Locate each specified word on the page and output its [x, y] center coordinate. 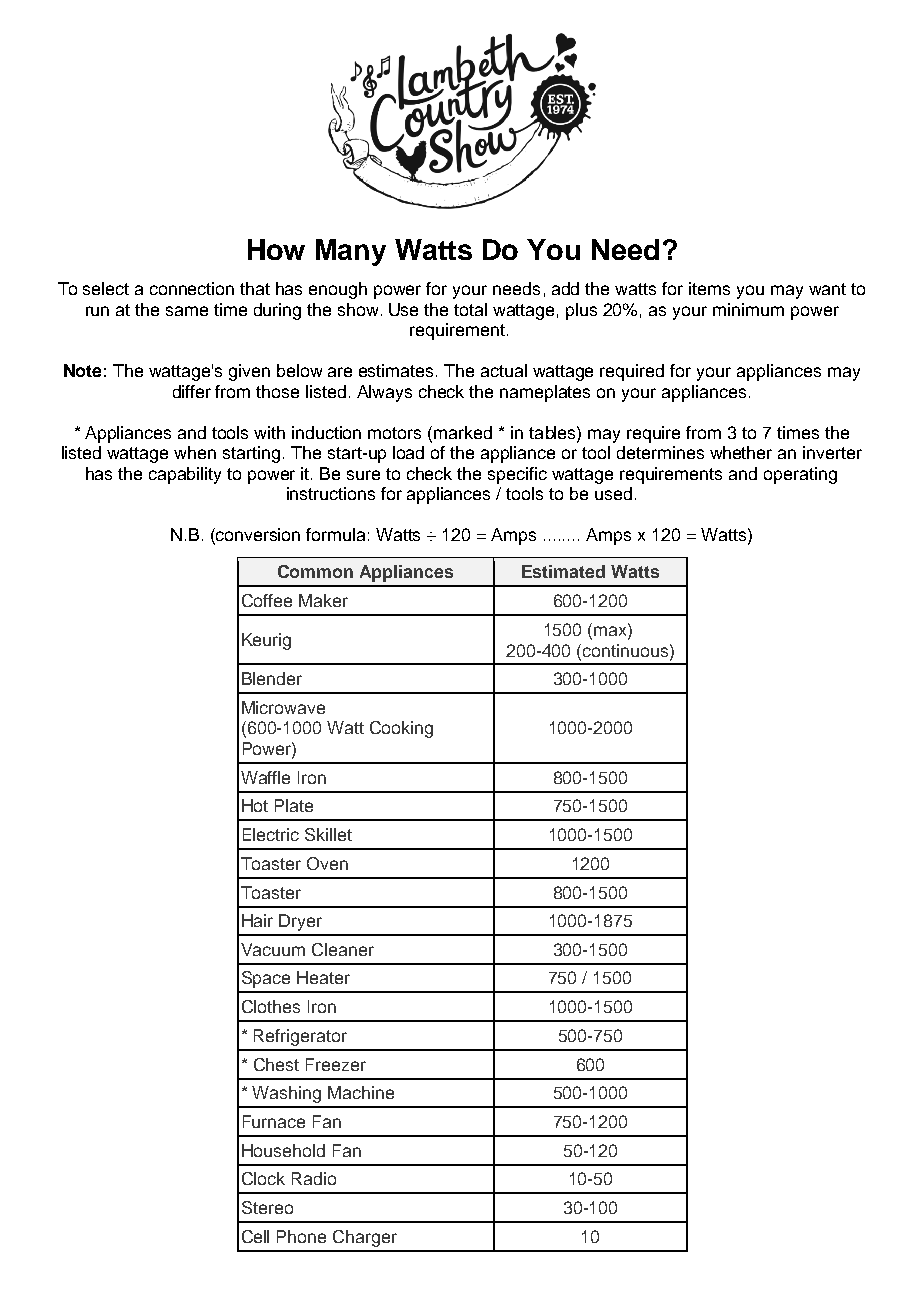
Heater [323, 977]
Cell [255, 1236]
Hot [255, 805]
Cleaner [343, 949]
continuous [627, 650]
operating [800, 475]
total [470, 309]
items [709, 288]
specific [517, 475]
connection [192, 288]
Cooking [401, 729]
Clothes [271, 1006]
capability [185, 475]
